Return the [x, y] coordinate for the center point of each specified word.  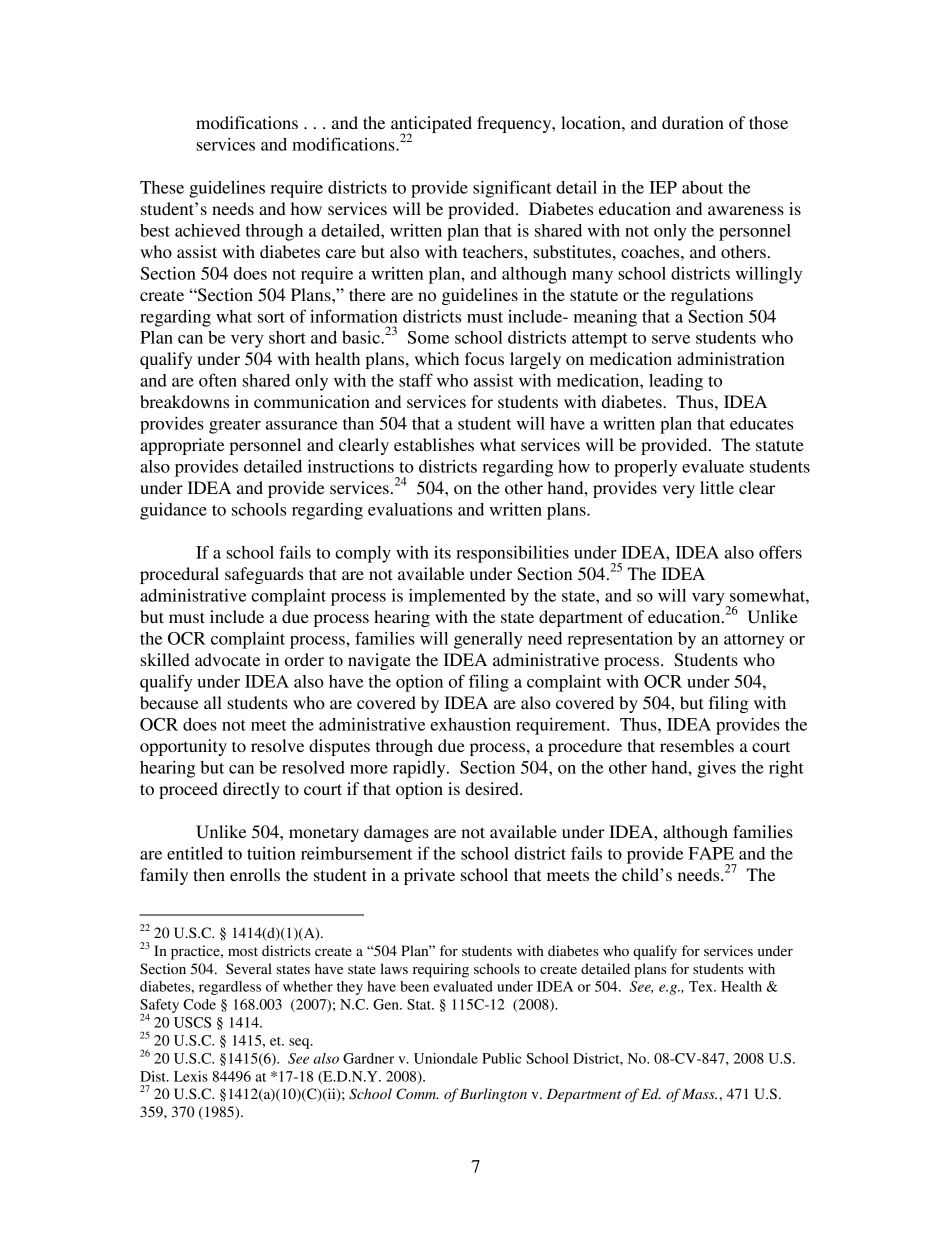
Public [501, 1058]
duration [693, 122]
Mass [699, 1094]
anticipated [431, 125]
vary [709, 600]
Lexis [191, 1076]
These [162, 187]
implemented [457, 597]
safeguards [264, 575]
